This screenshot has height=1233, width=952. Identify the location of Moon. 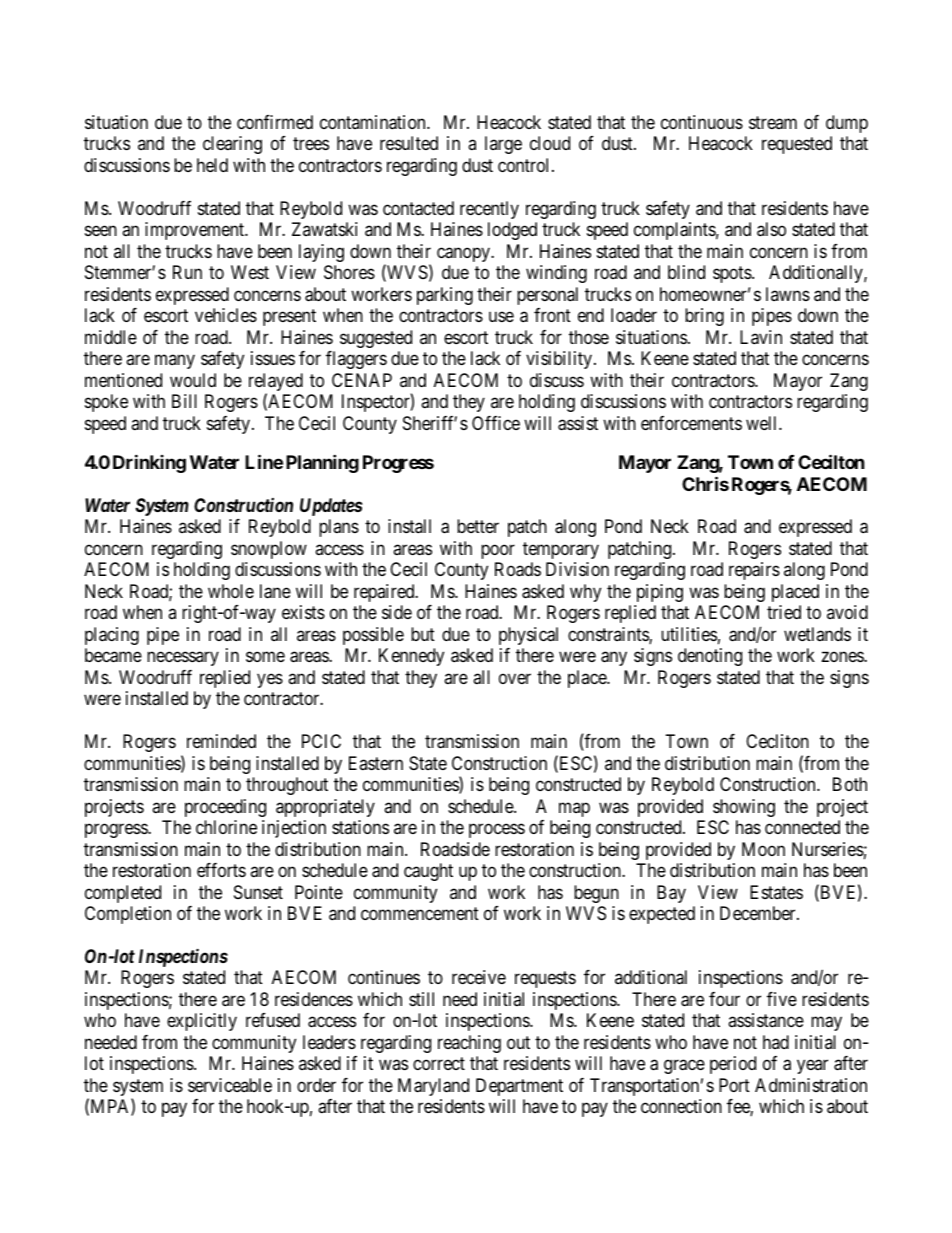
(763, 849).
